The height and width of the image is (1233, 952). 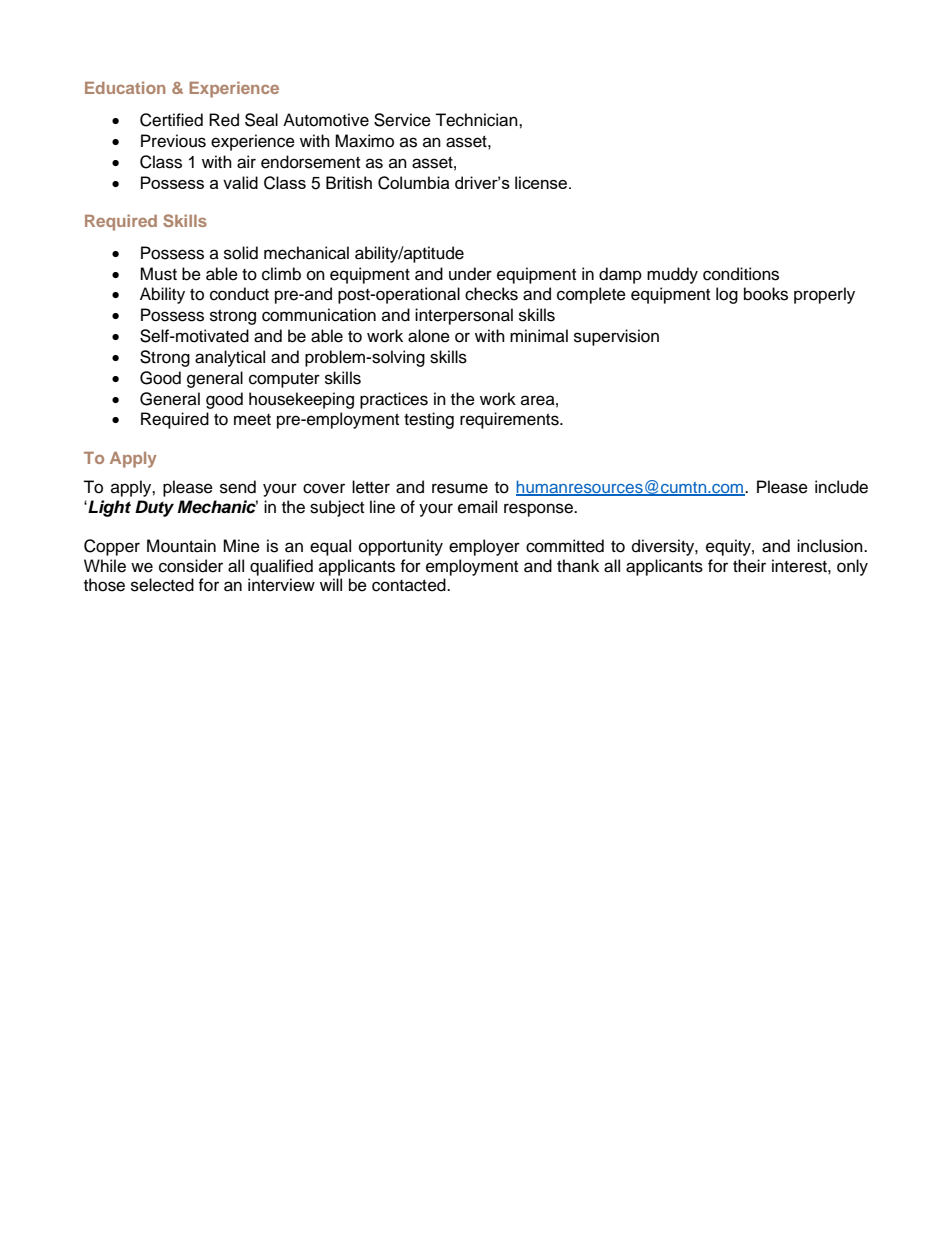 I want to click on consider, so click(x=191, y=566).
